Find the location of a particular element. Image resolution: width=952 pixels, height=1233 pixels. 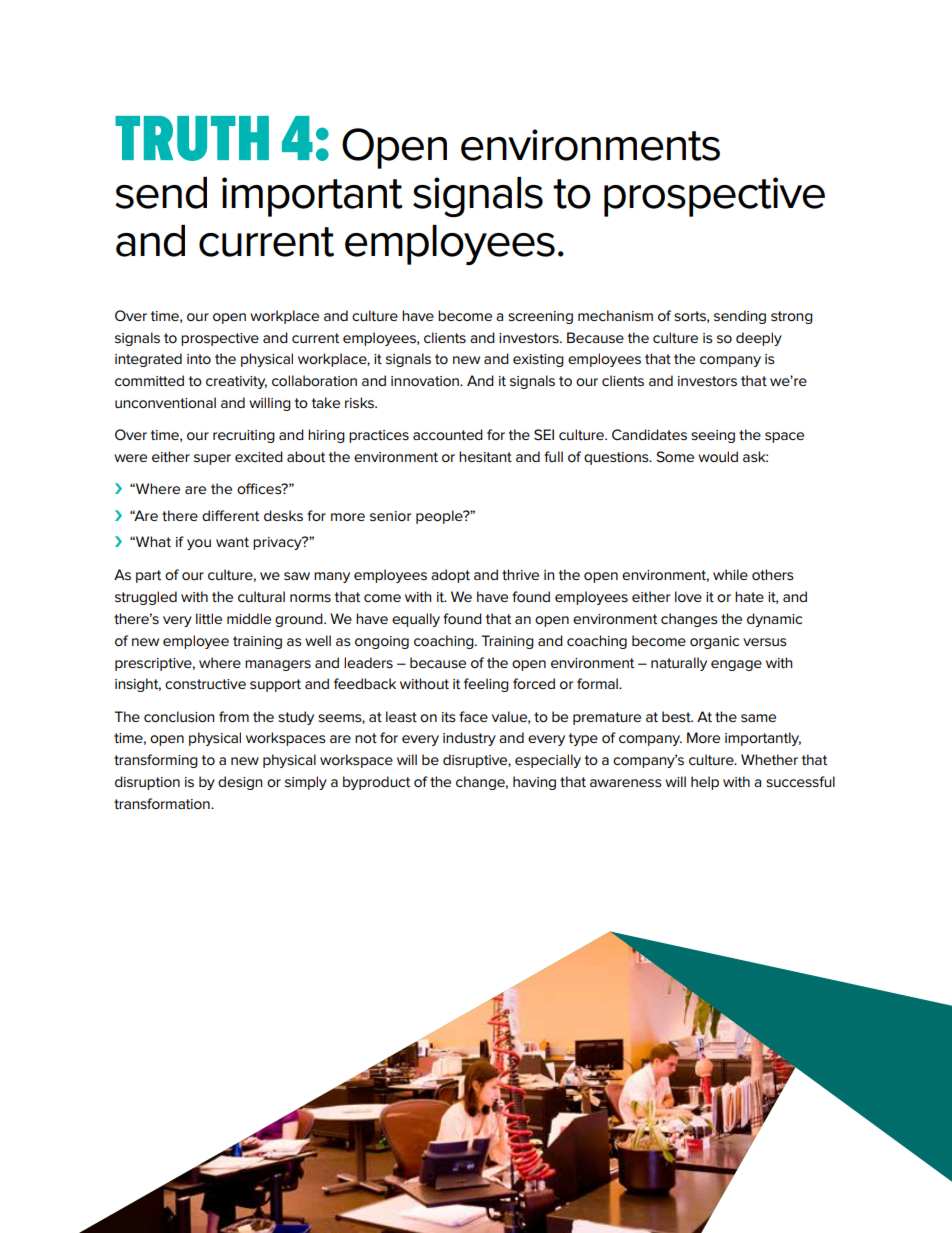

part is located at coordinates (148, 576).
